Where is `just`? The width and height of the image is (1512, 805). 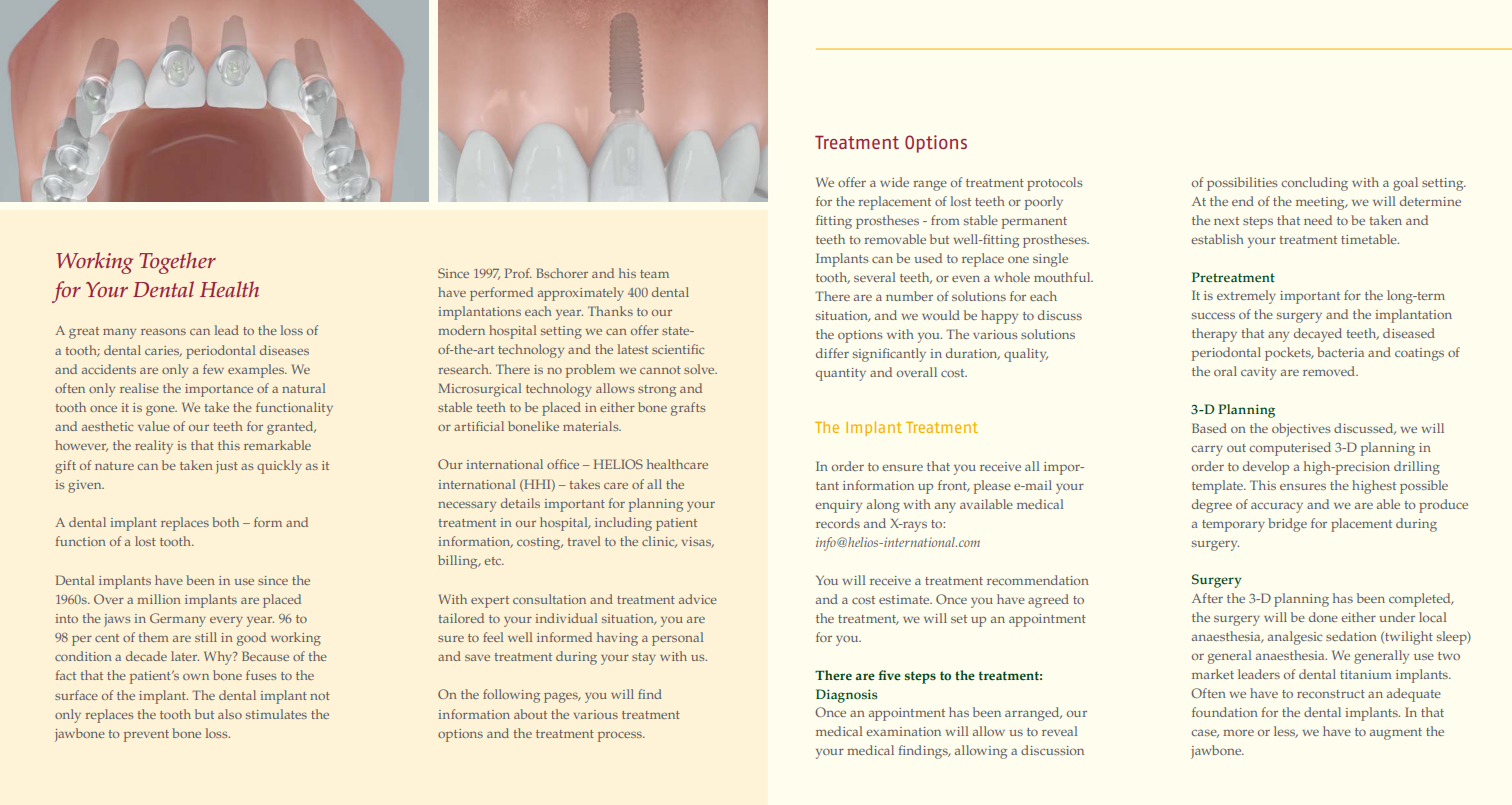 just is located at coordinates (227, 467).
